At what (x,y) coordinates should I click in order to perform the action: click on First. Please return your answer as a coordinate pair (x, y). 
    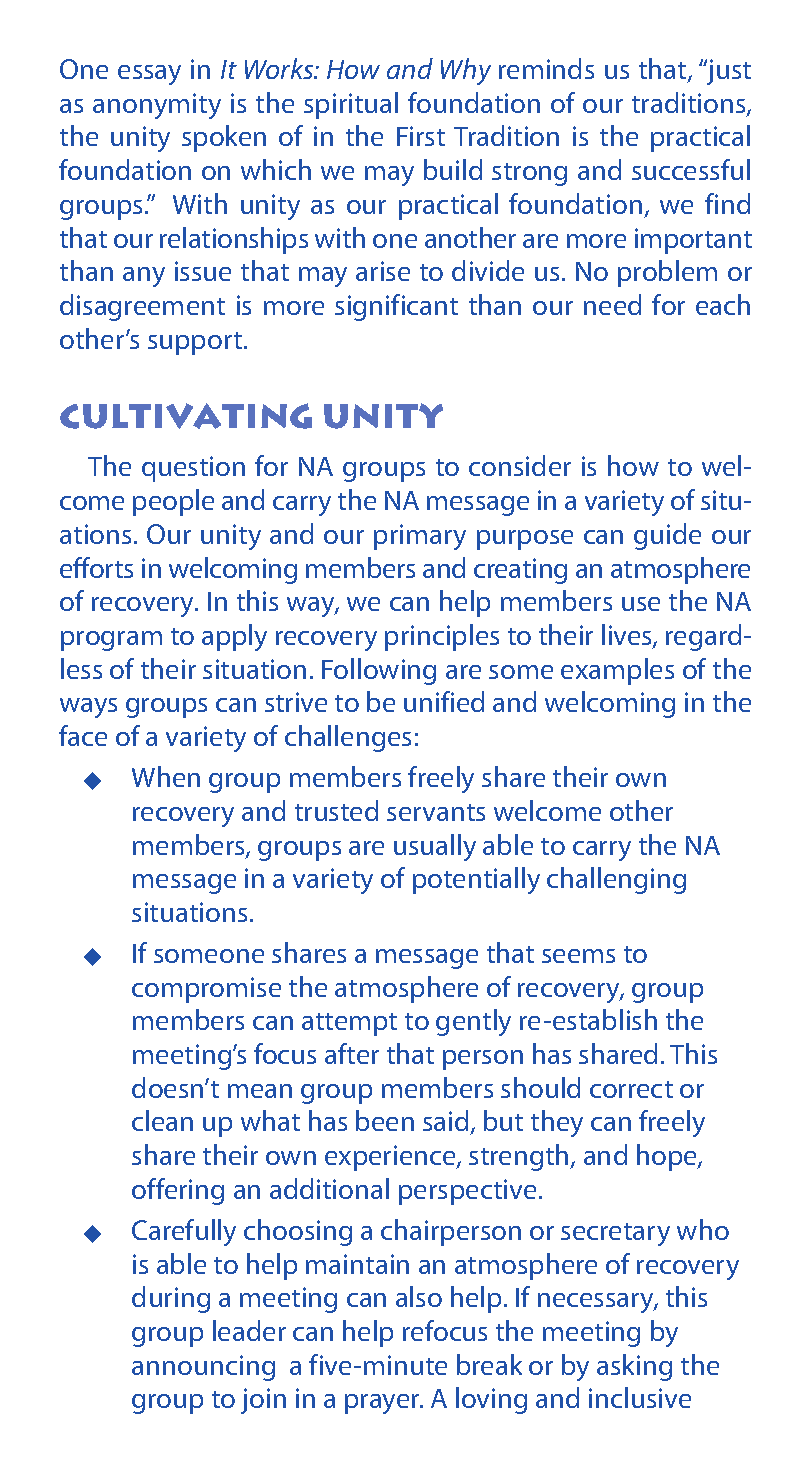
    Looking at the image, I should click on (421, 136).
